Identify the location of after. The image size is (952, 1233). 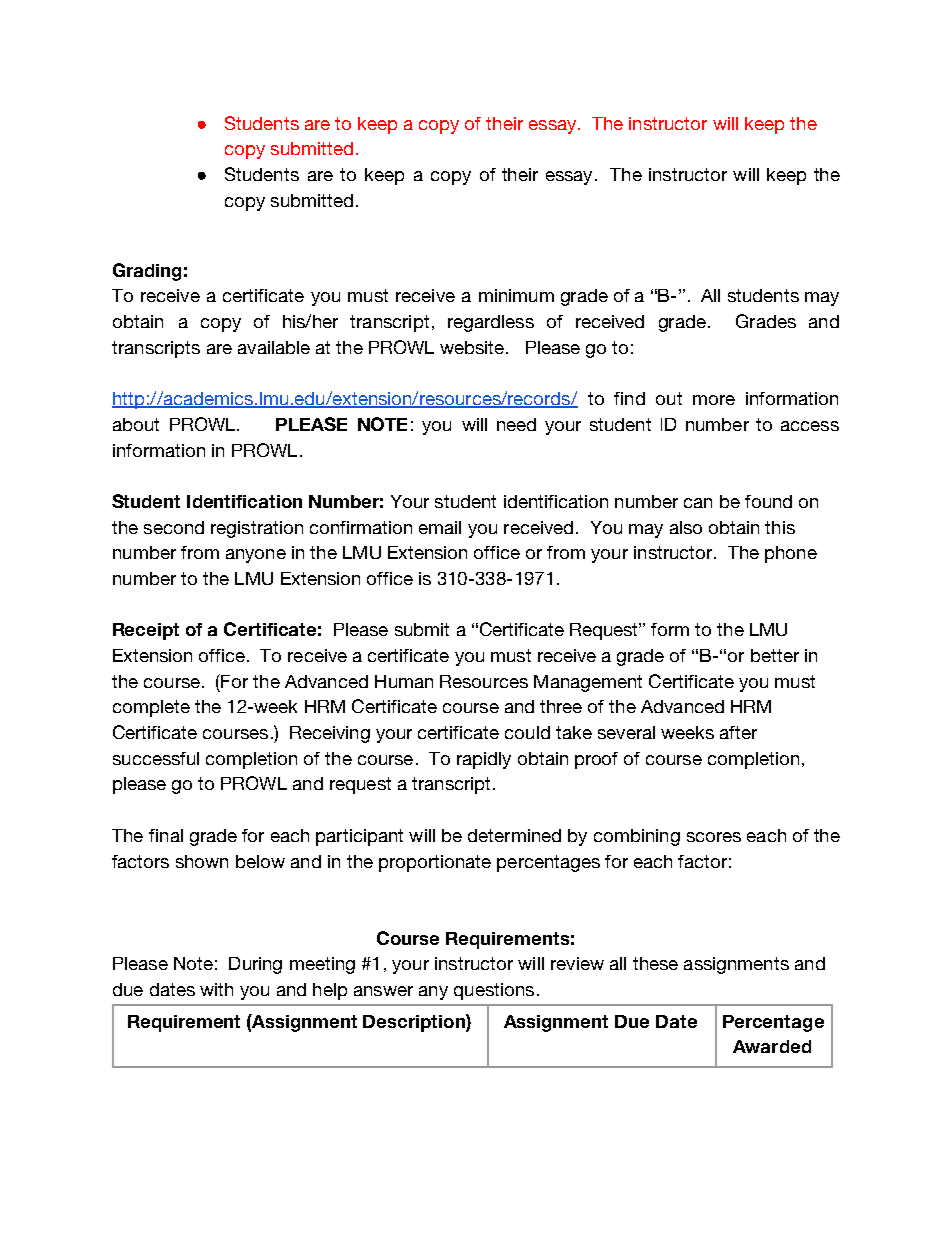
(738, 732).
